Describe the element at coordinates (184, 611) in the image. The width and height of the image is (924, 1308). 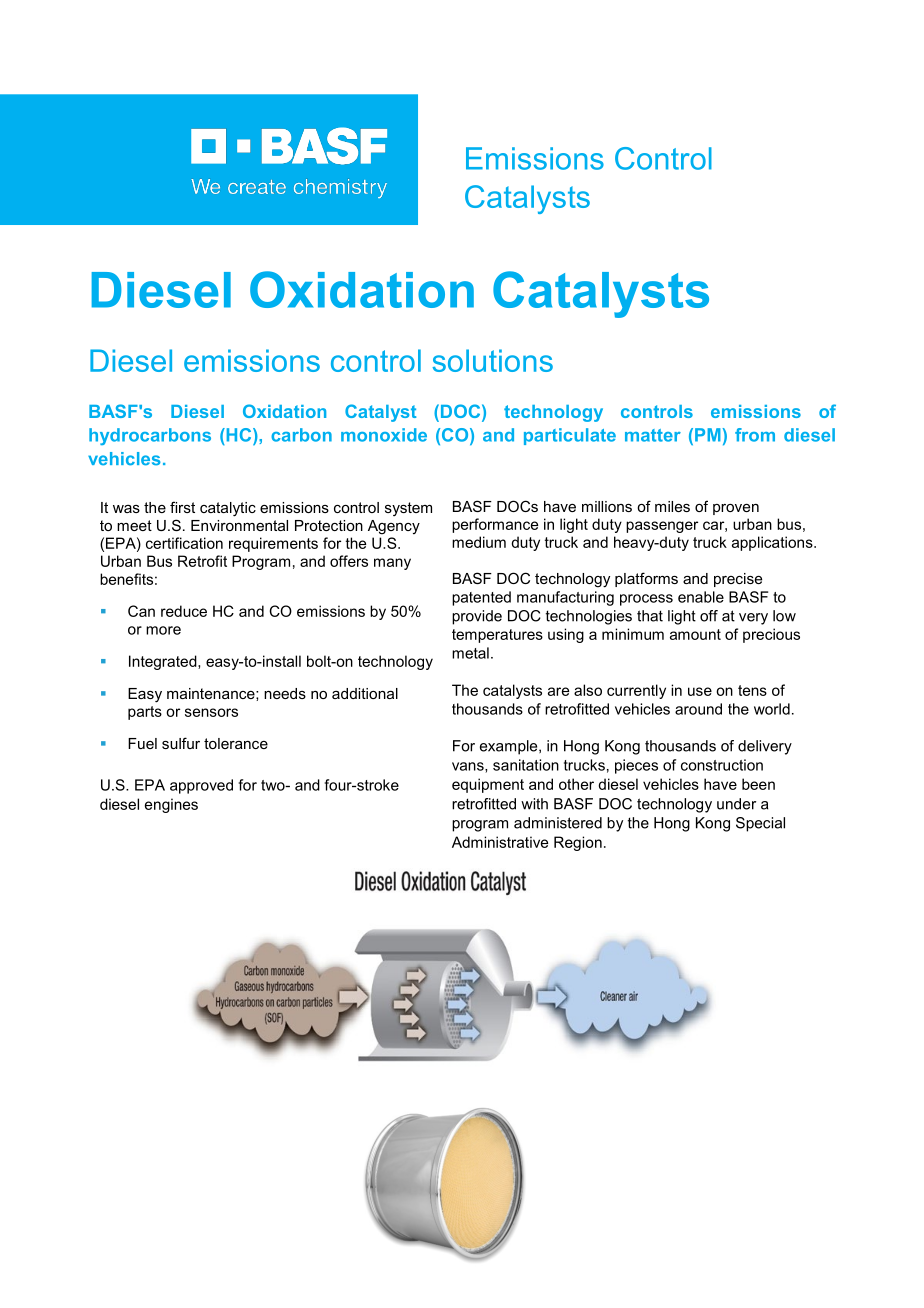
I see `reduce` at that location.
